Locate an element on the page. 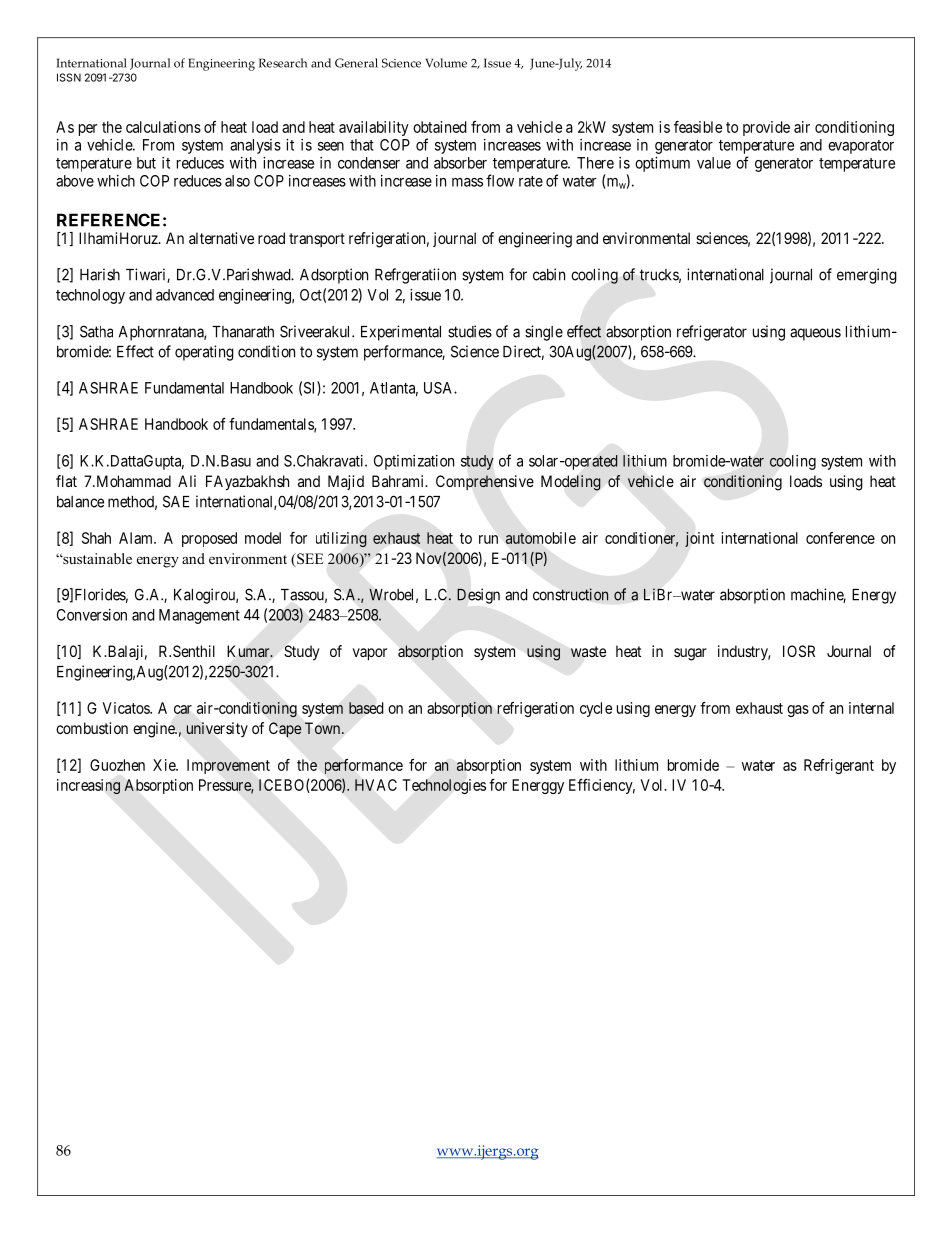  emerging is located at coordinates (867, 276).
